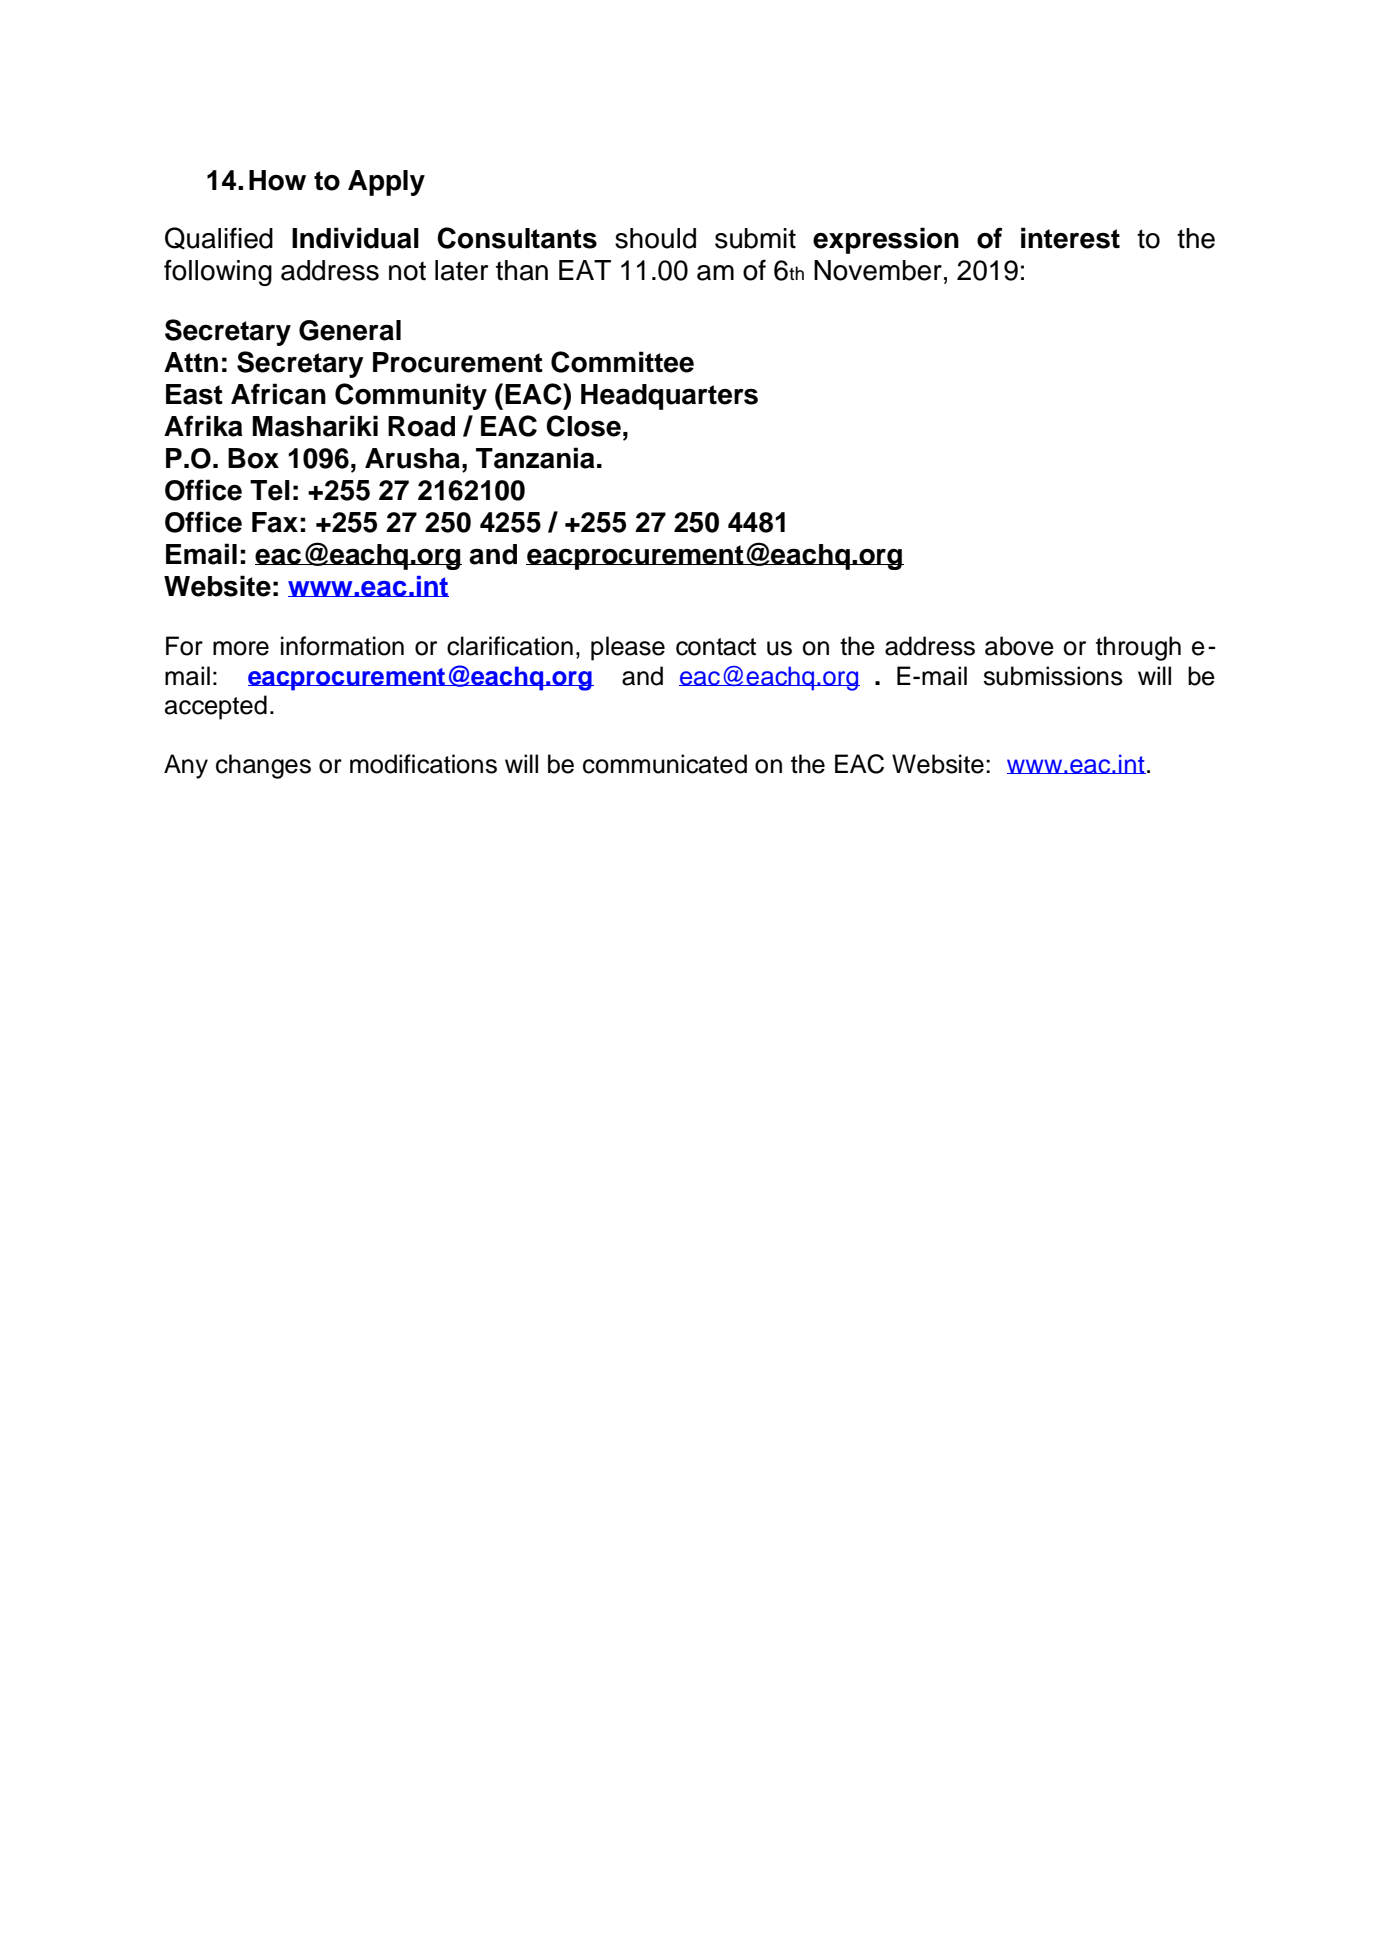  What do you see at coordinates (878, 270) in the image?
I see `November` at bounding box center [878, 270].
